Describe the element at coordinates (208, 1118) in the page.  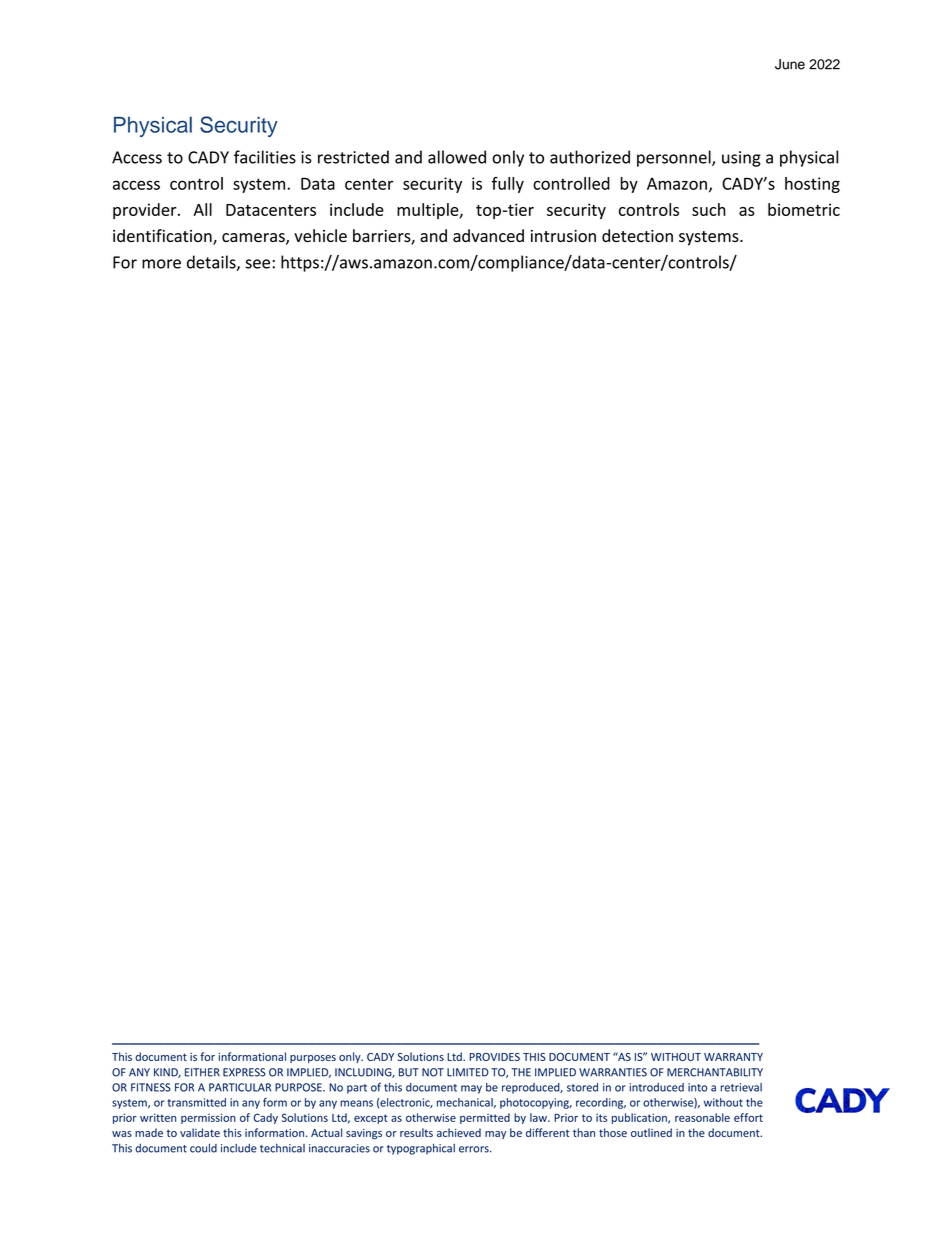
I see `permission` at that location.
